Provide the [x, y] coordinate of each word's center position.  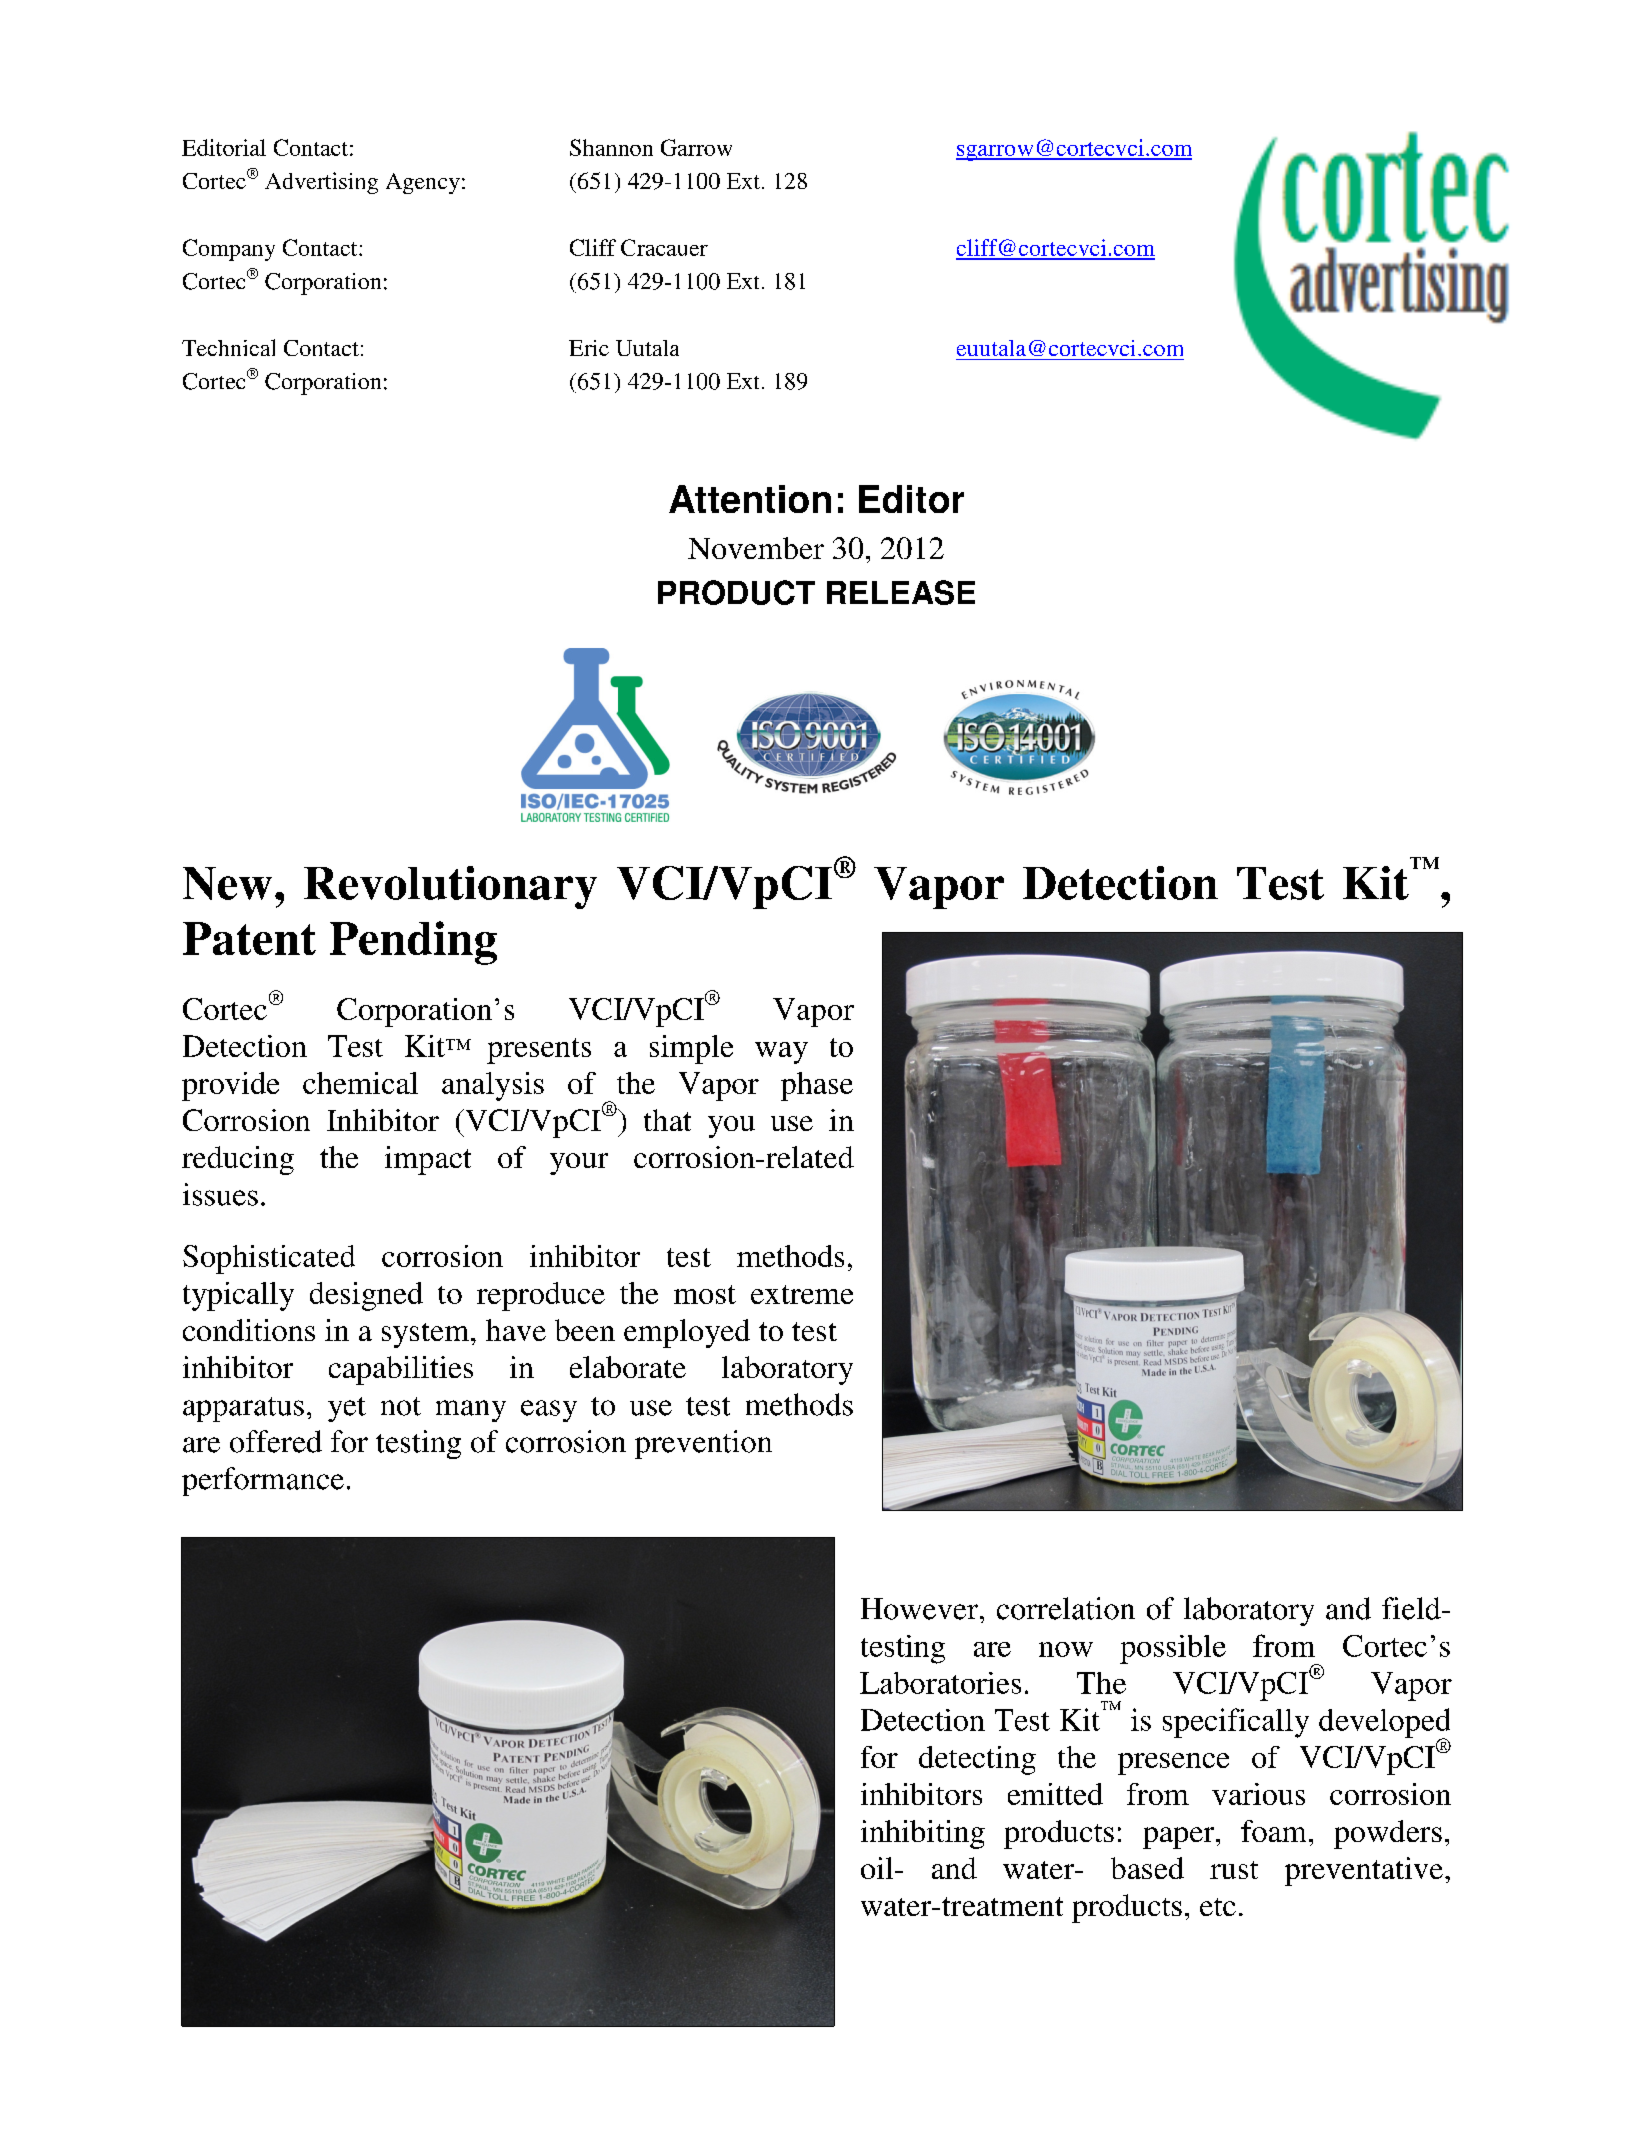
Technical [228, 347]
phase [817, 1086]
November [756, 548]
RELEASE [901, 592]
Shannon [611, 147]
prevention [703, 1444]
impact [428, 1160]
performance [263, 1481]
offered [276, 1441]
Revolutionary [450, 887]
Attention [750, 499]
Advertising [321, 183]
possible [1173, 1649]
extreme [802, 1294]
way [781, 1053]
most [705, 1294]
